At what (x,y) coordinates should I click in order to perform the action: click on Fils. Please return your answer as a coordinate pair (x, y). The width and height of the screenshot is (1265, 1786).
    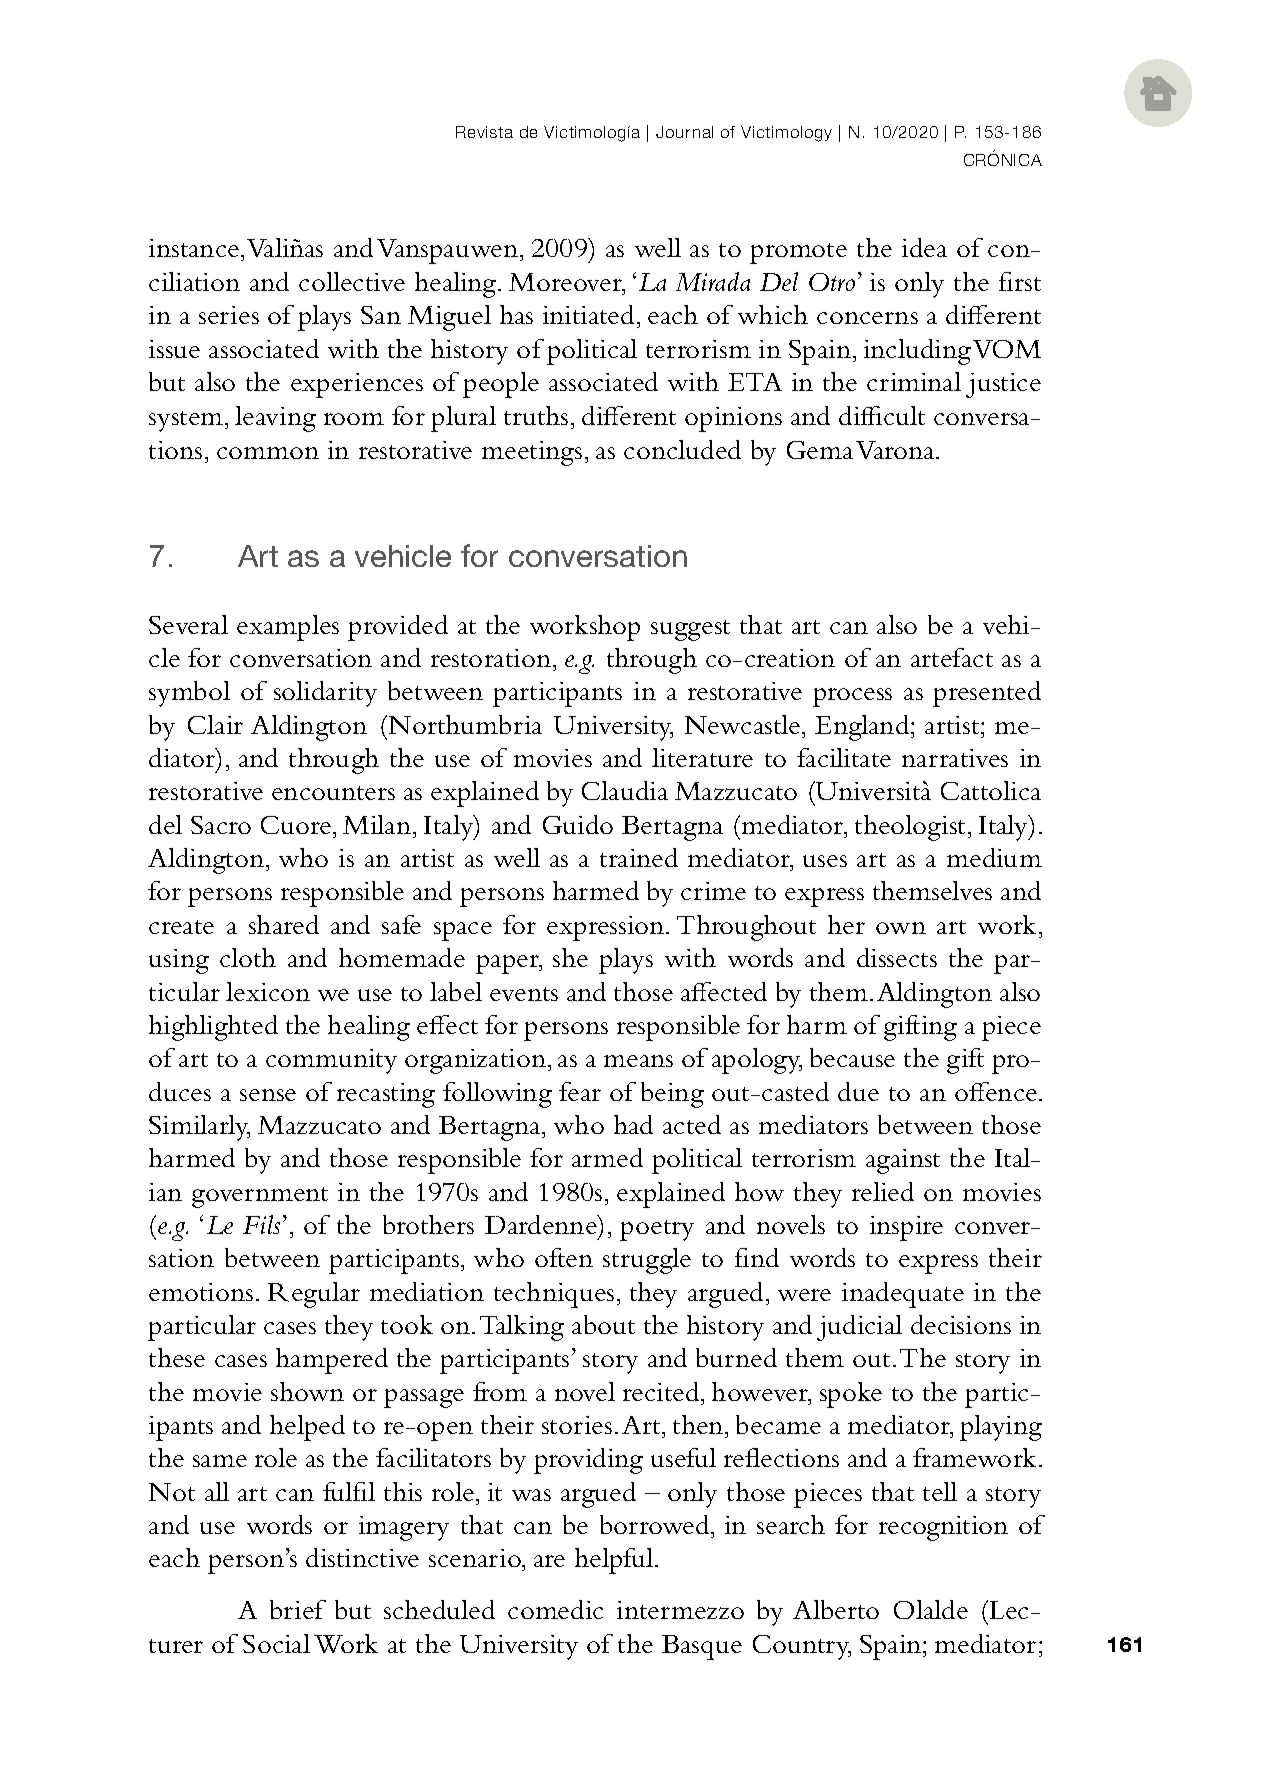
    Looking at the image, I should click on (263, 1224).
